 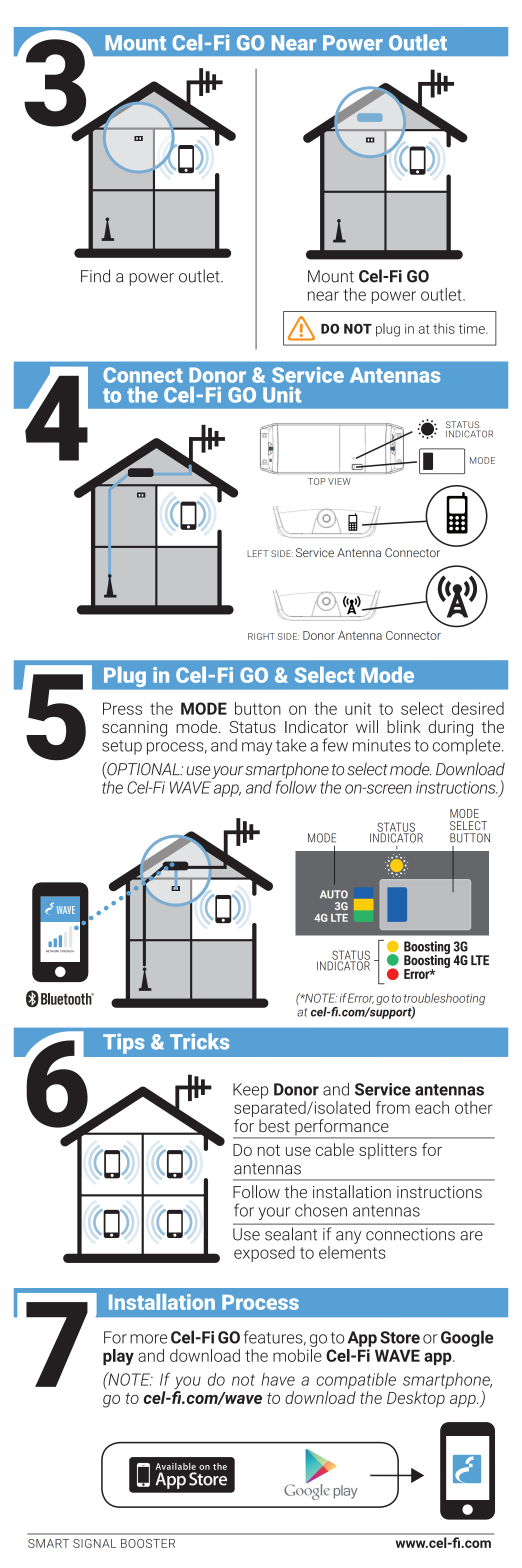 I want to click on SIGNAL, so click(x=94, y=1543).
